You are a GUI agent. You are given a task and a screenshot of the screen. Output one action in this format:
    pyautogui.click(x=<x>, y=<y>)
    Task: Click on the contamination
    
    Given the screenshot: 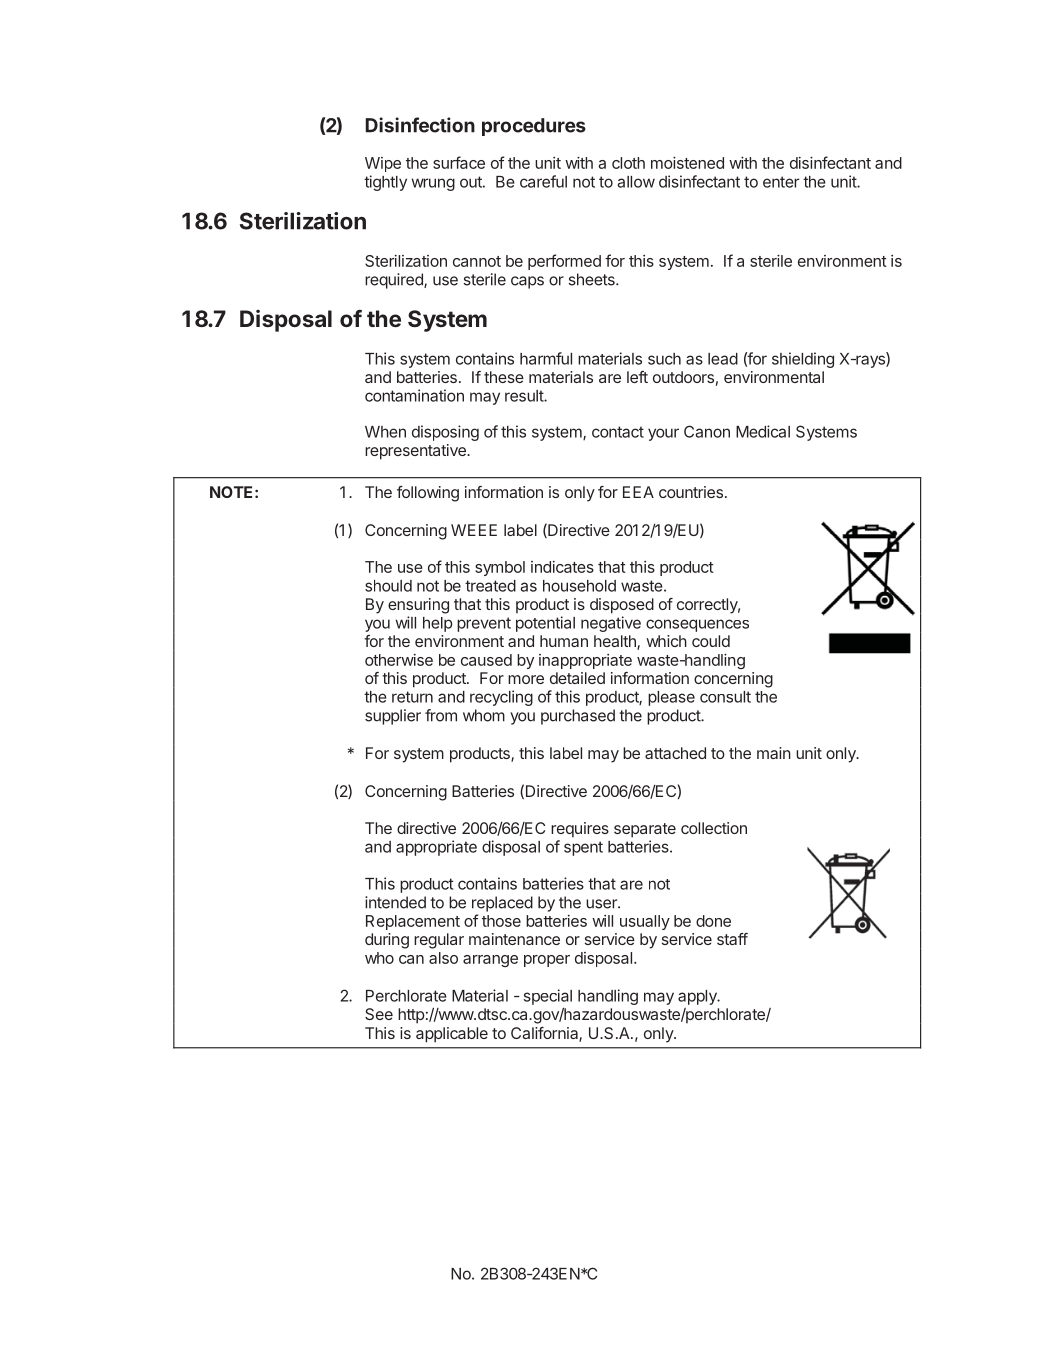 What is the action you would take?
    pyautogui.click(x=414, y=395)
